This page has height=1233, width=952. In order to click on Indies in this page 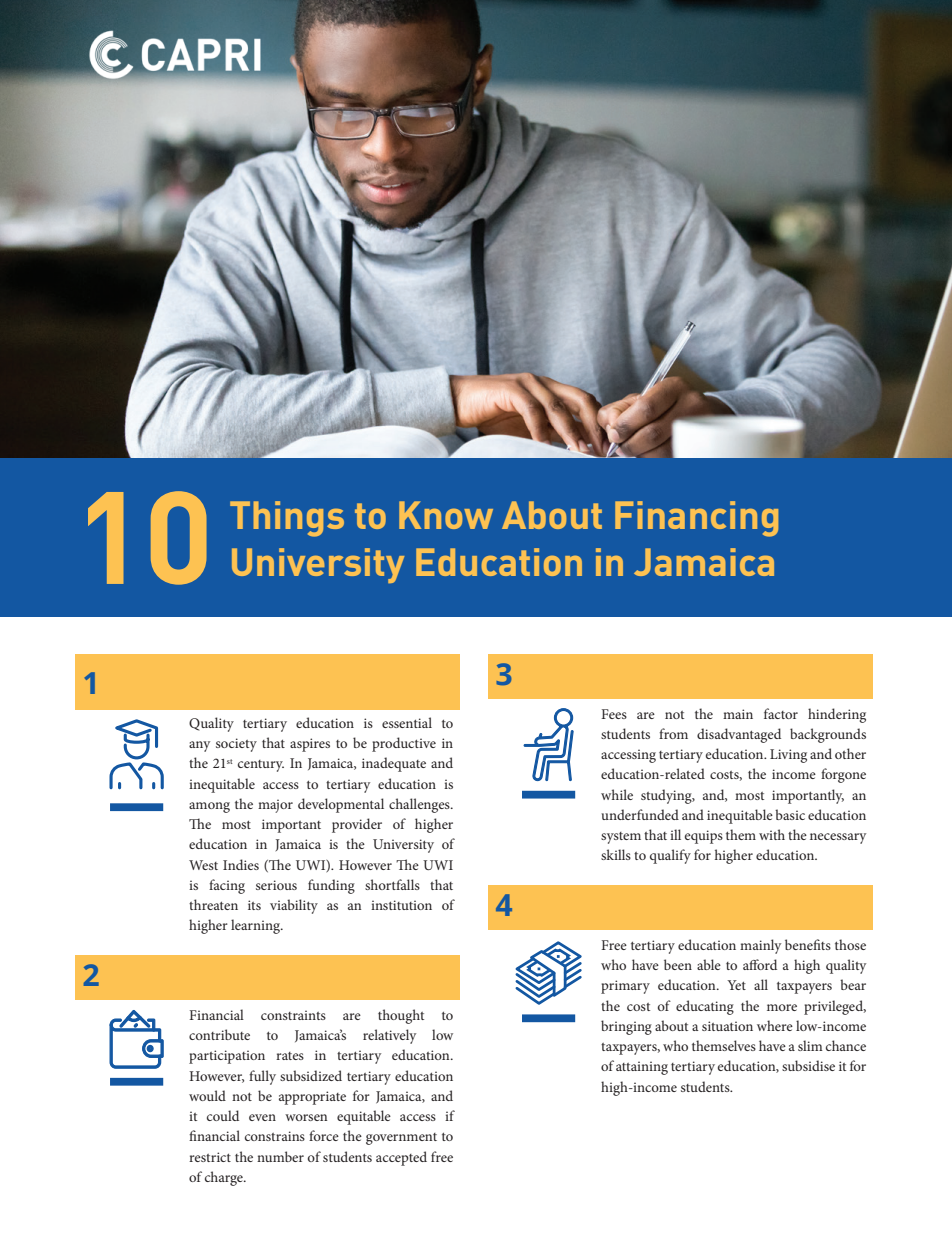, I will do `click(241, 864)`.
